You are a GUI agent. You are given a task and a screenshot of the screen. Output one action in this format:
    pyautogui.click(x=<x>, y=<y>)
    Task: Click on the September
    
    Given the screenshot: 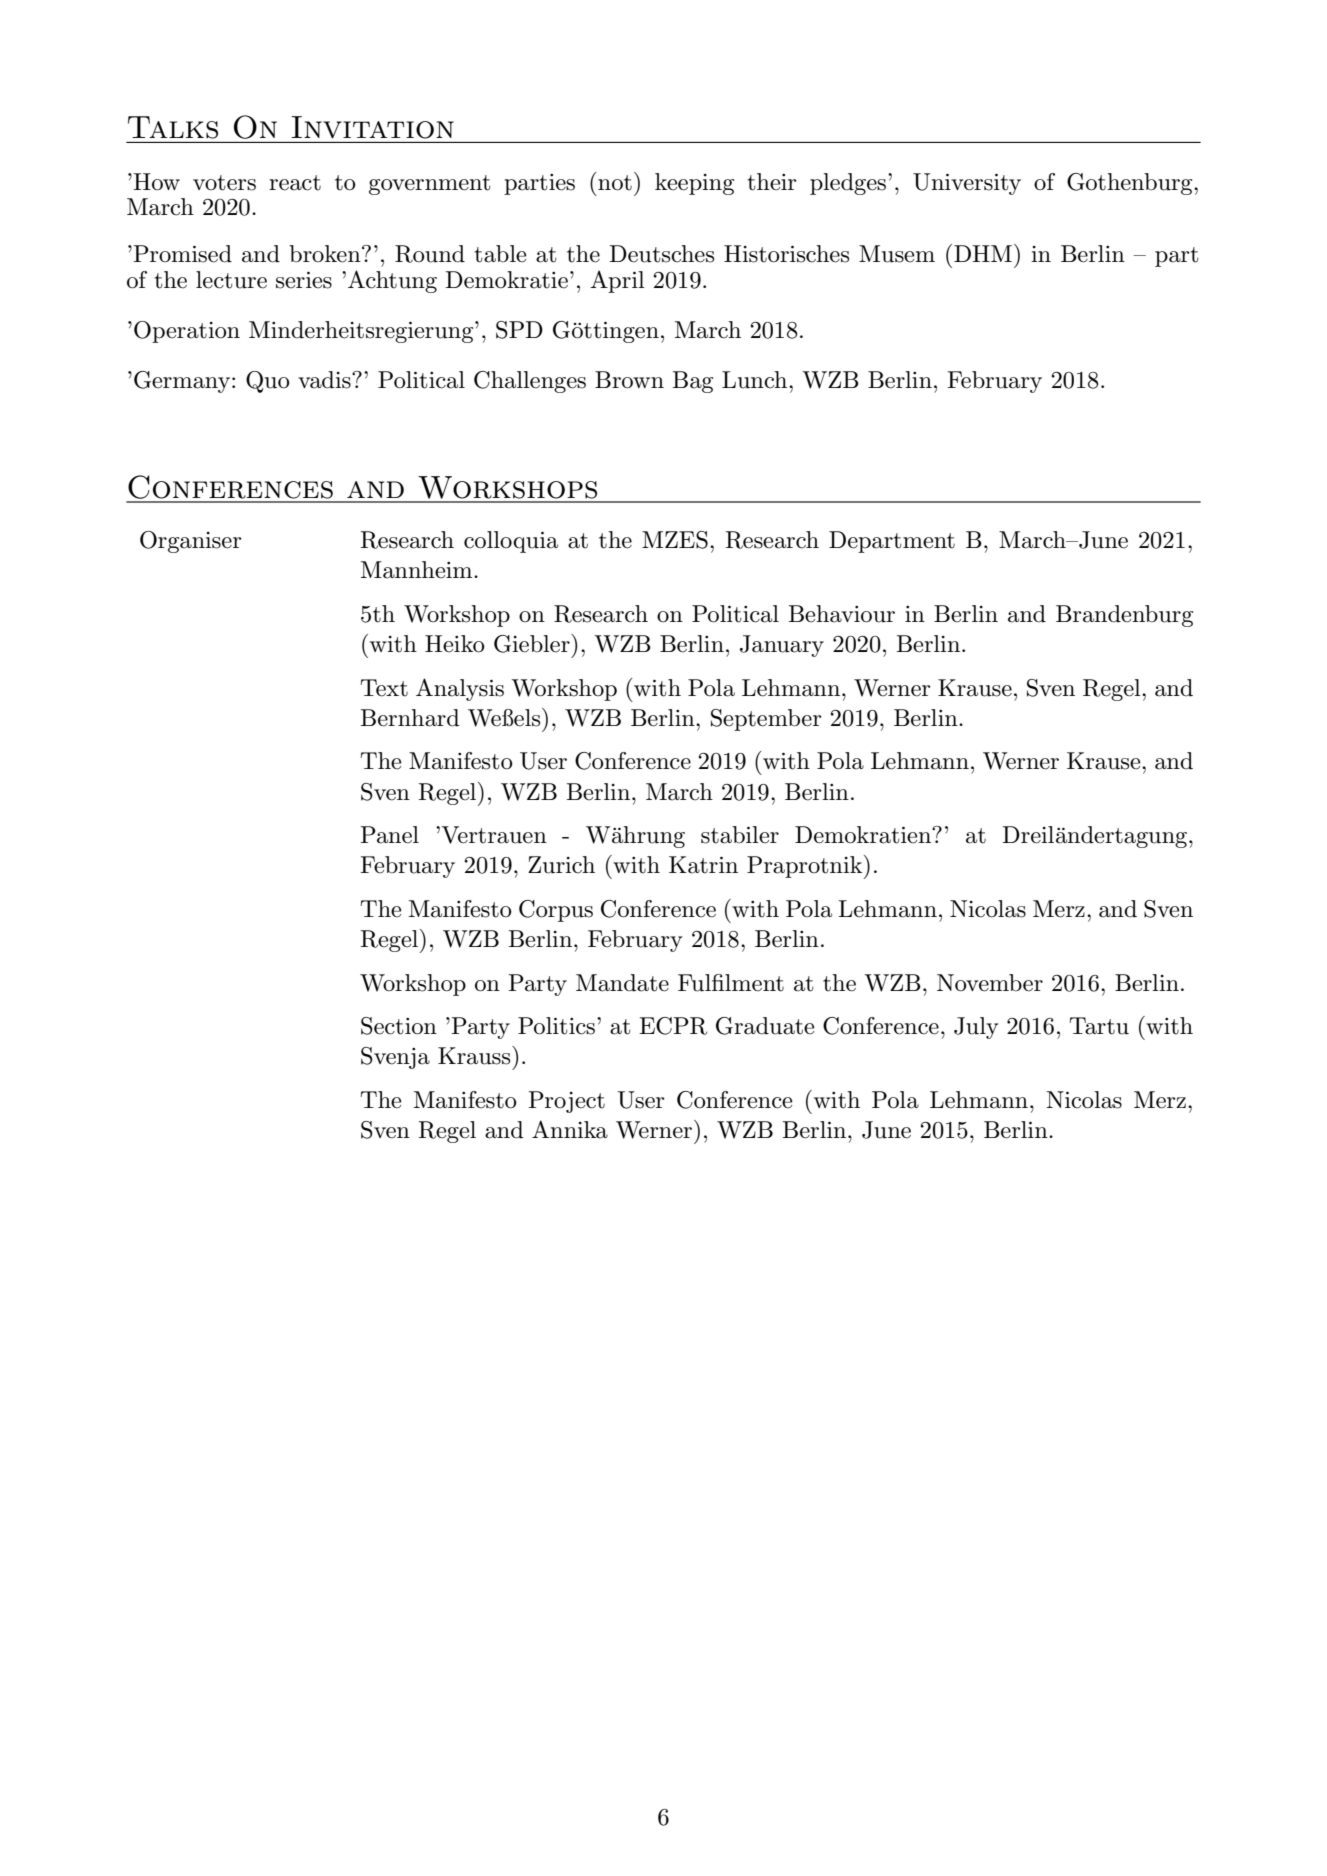 What is the action you would take?
    pyautogui.click(x=766, y=720)
